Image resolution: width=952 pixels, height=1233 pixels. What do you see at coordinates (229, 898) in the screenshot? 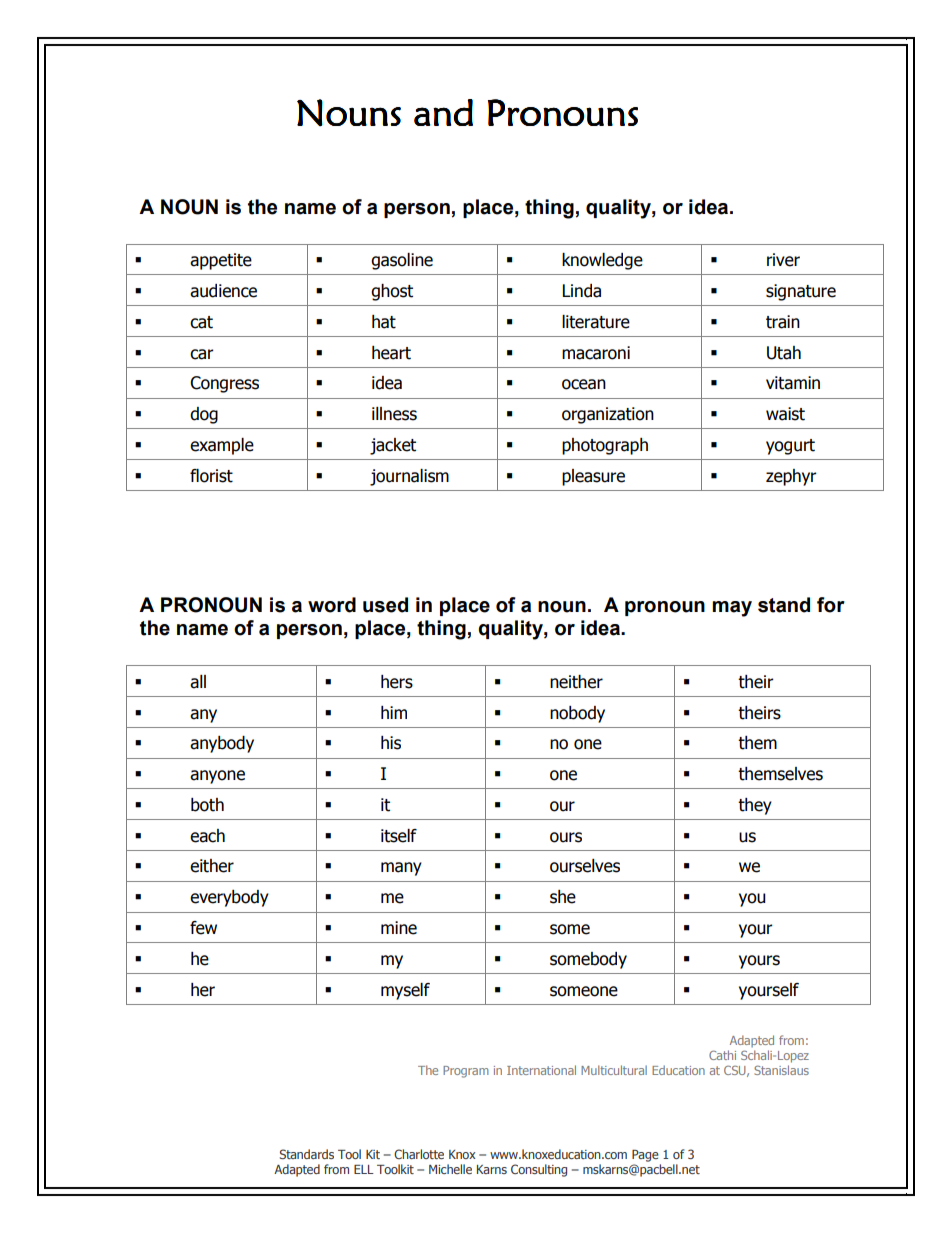
I see `everybody` at bounding box center [229, 898].
